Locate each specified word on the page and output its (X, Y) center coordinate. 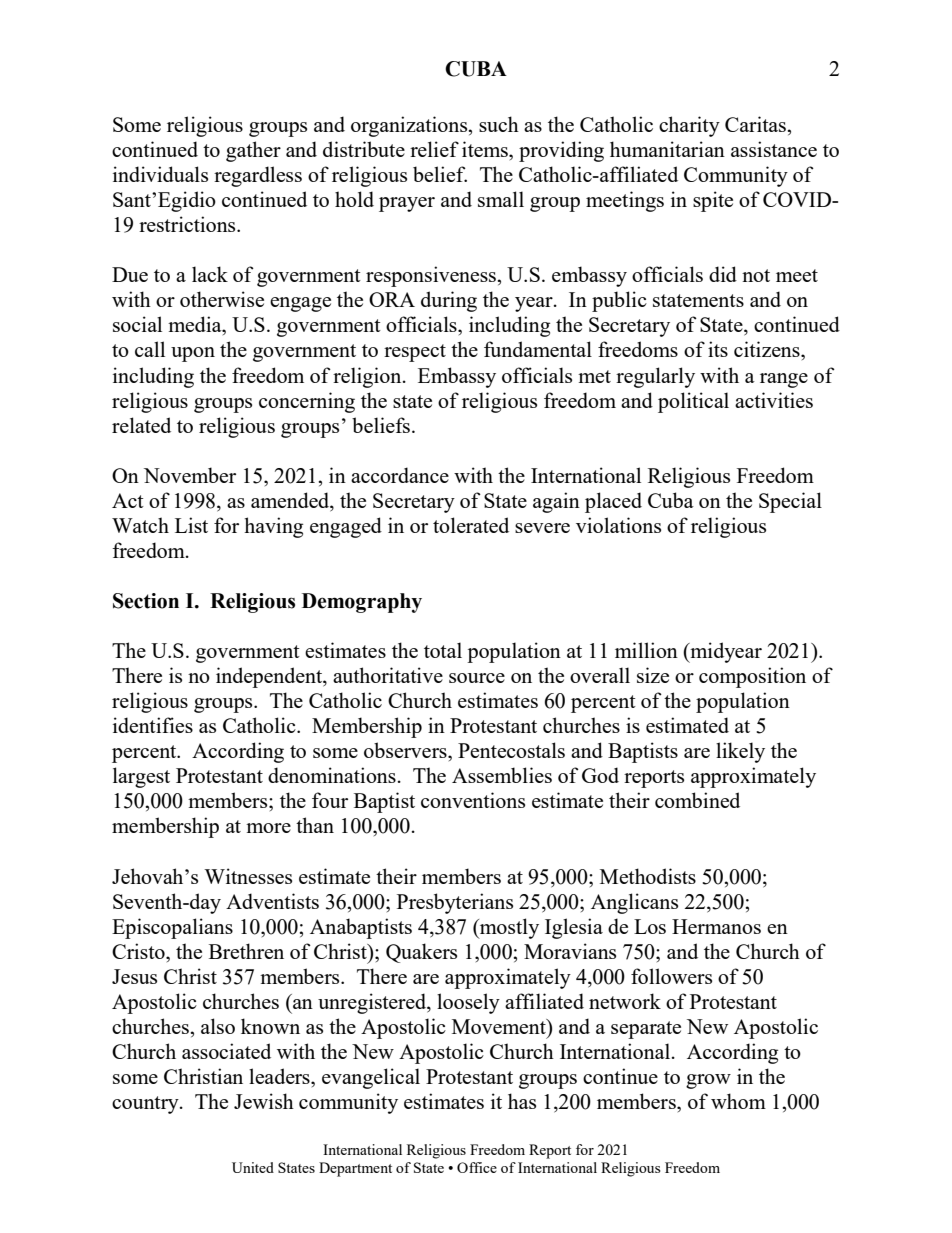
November (190, 475)
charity (689, 126)
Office (477, 1167)
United (253, 1167)
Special (790, 502)
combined (697, 800)
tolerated (471, 525)
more (268, 828)
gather (253, 151)
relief (434, 149)
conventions (473, 800)
